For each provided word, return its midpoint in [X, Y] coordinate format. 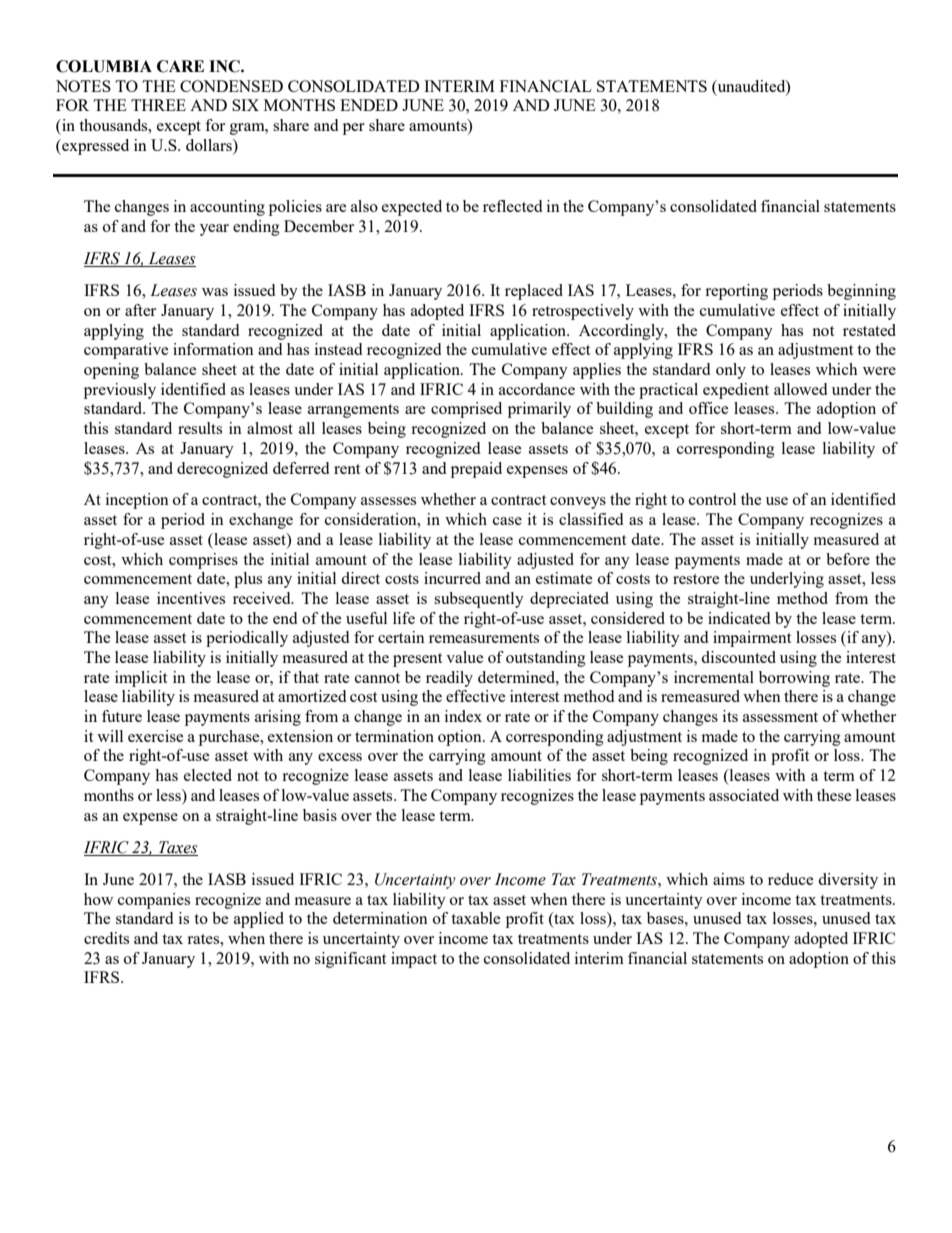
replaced [534, 292]
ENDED [369, 105]
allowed [800, 389]
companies [154, 901]
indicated [739, 618]
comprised [466, 410]
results [200, 428]
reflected [512, 206]
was [215, 292]
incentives [191, 598]
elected [208, 775]
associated [744, 795]
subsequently [479, 600]
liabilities [539, 775]
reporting [736, 292]
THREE [158, 105]
